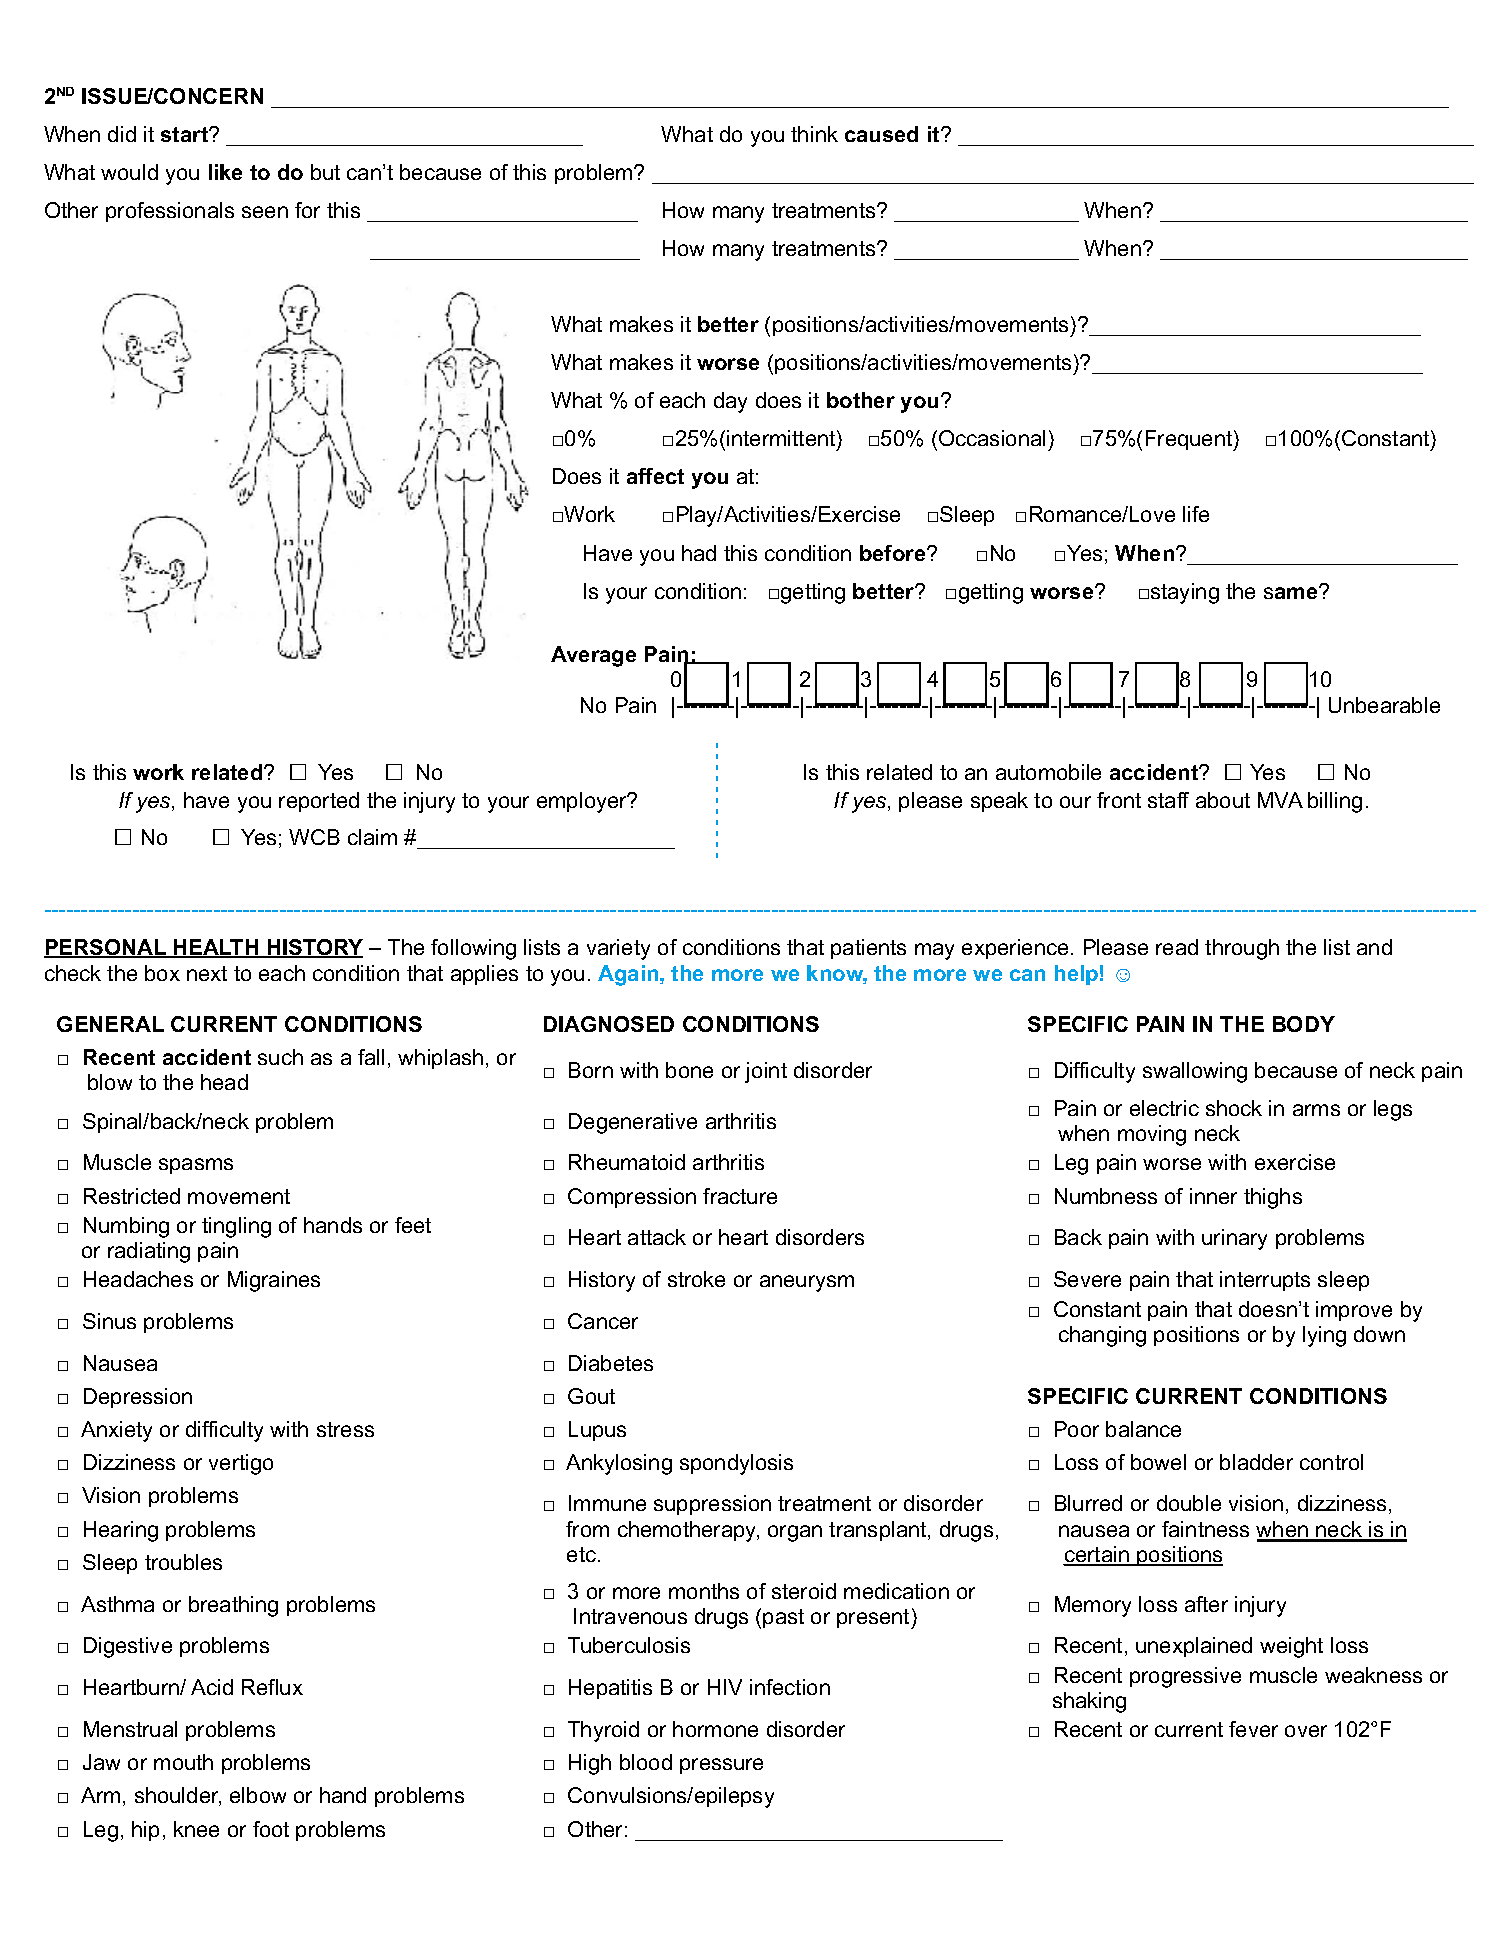 Image resolution: width=1500 pixels, height=1941 pixels. What do you see at coordinates (611, 1363) in the screenshot?
I see `Diabetes` at bounding box center [611, 1363].
